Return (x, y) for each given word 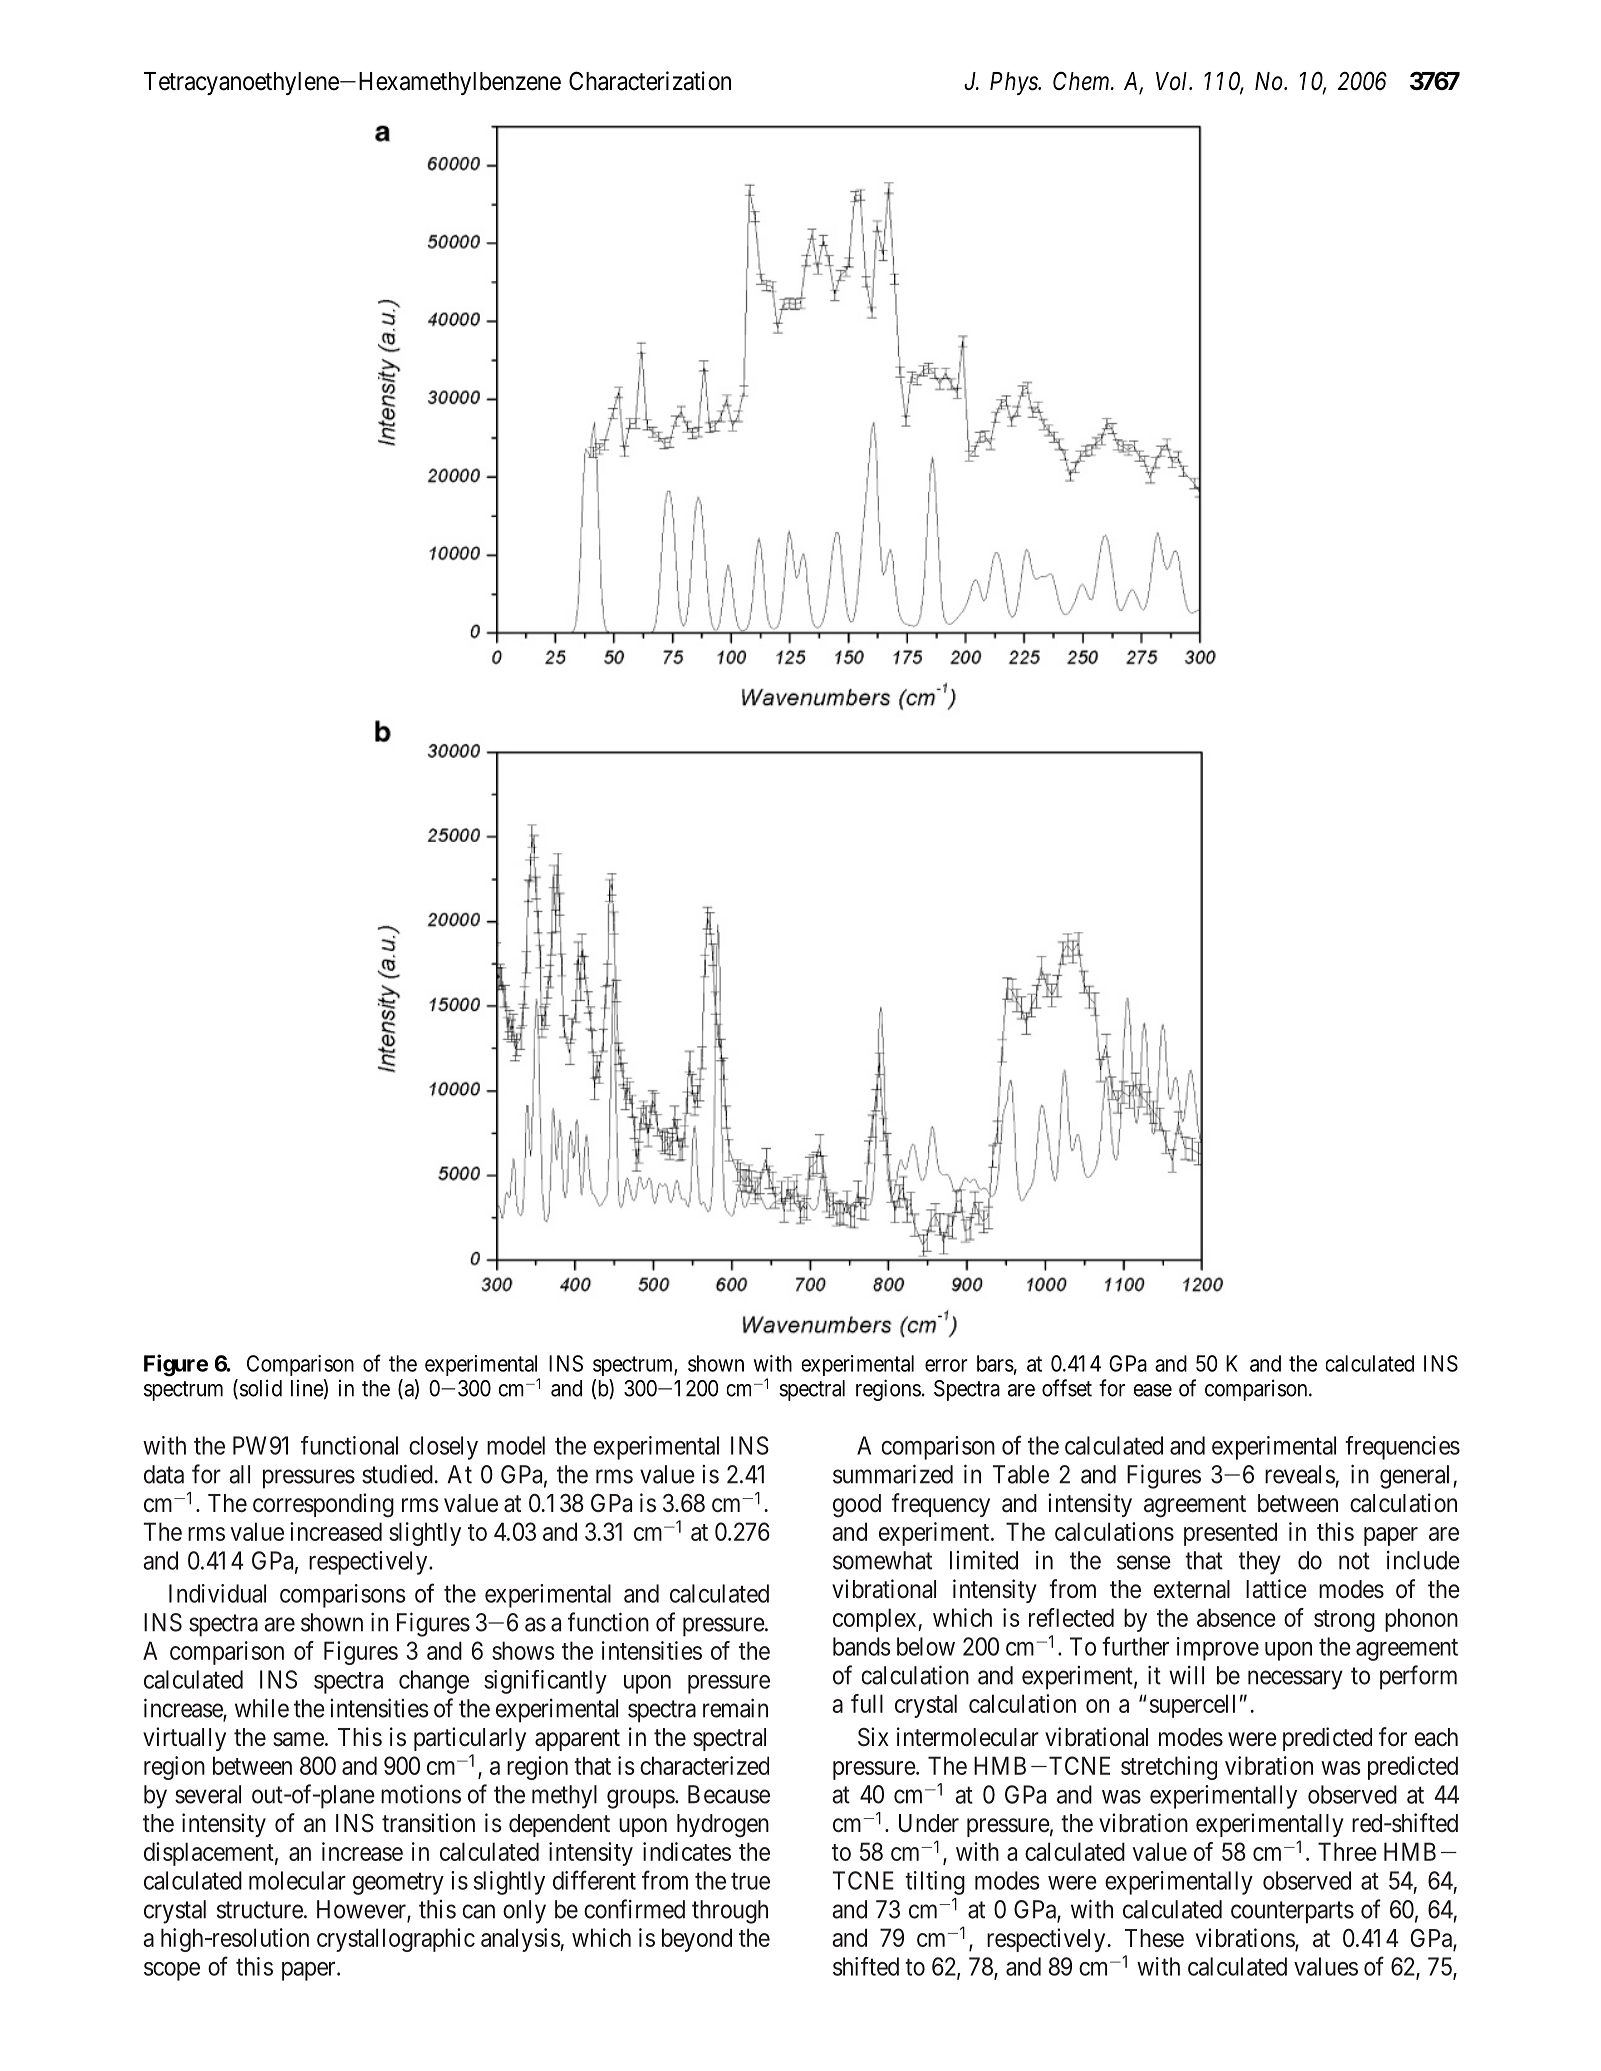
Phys (1014, 83)
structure (260, 1910)
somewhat (882, 1560)
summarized (893, 1474)
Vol (1173, 81)
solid (261, 1388)
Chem (1082, 81)
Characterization (650, 81)
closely (443, 1448)
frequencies (1402, 1448)
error (946, 1365)
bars (995, 1363)
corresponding (323, 1505)
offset (1067, 1388)
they (1260, 1563)
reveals (1300, 1474)
